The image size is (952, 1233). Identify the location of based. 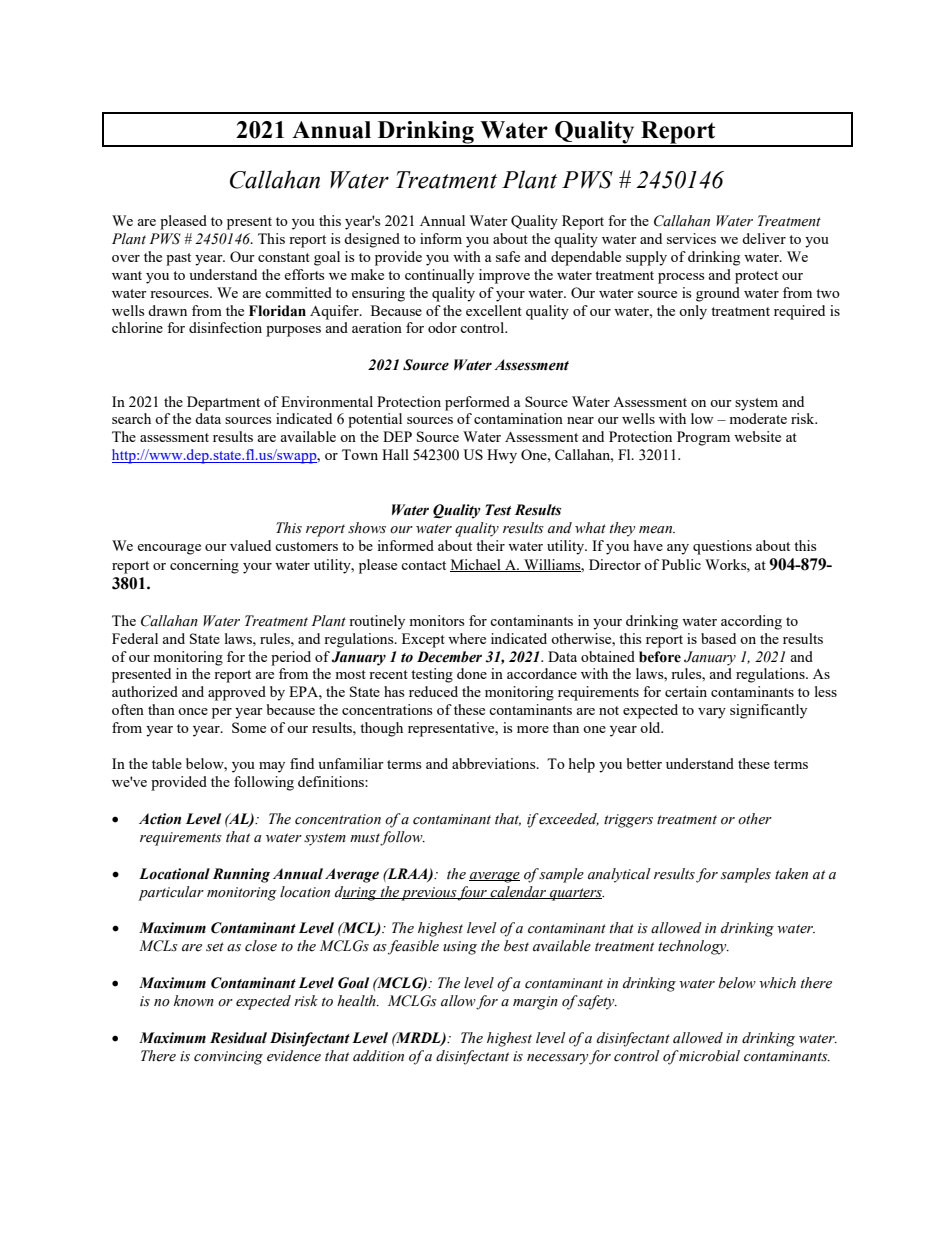
(718, 638).
